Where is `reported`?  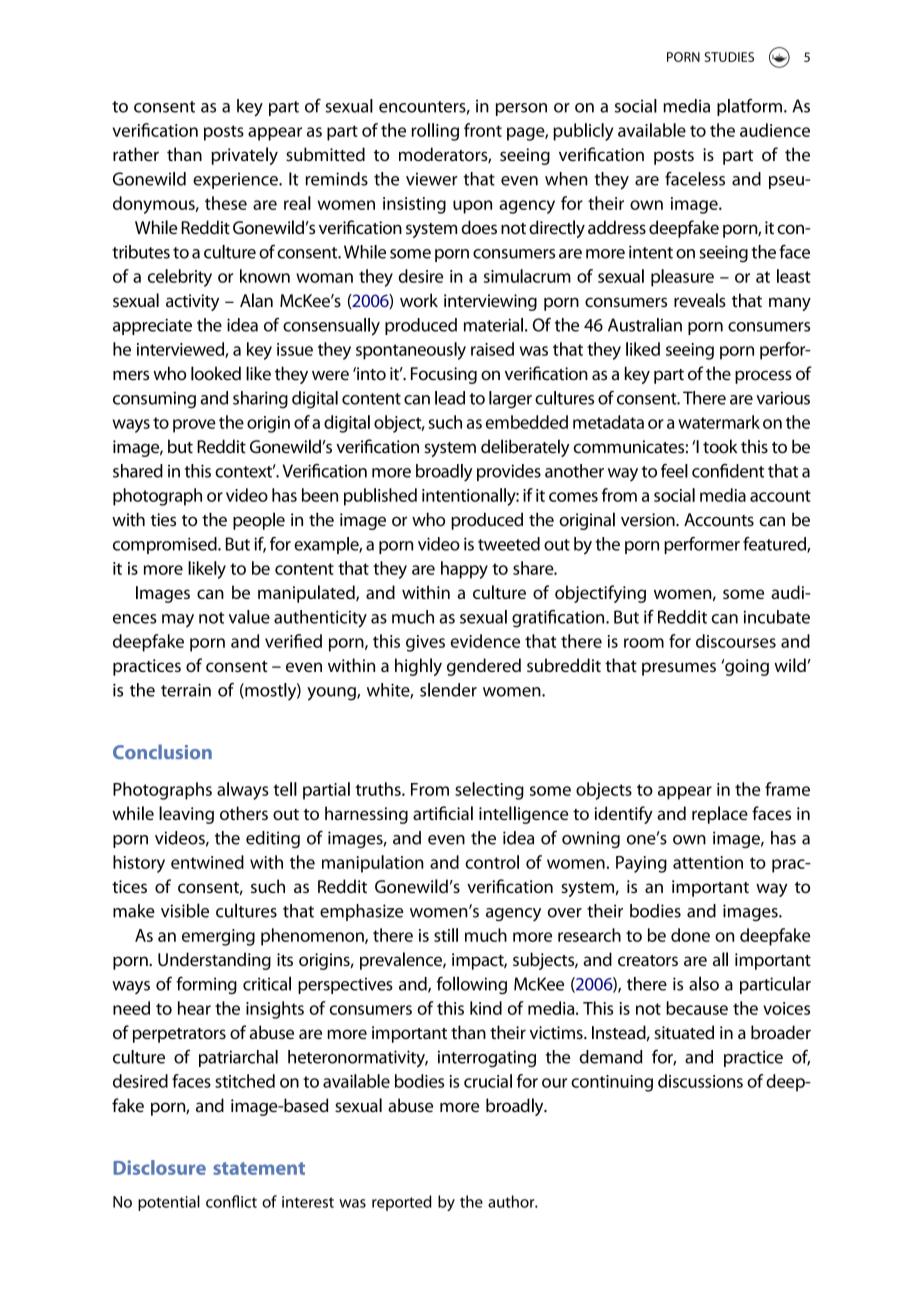
reported is located at coordinates (402, 1203).
